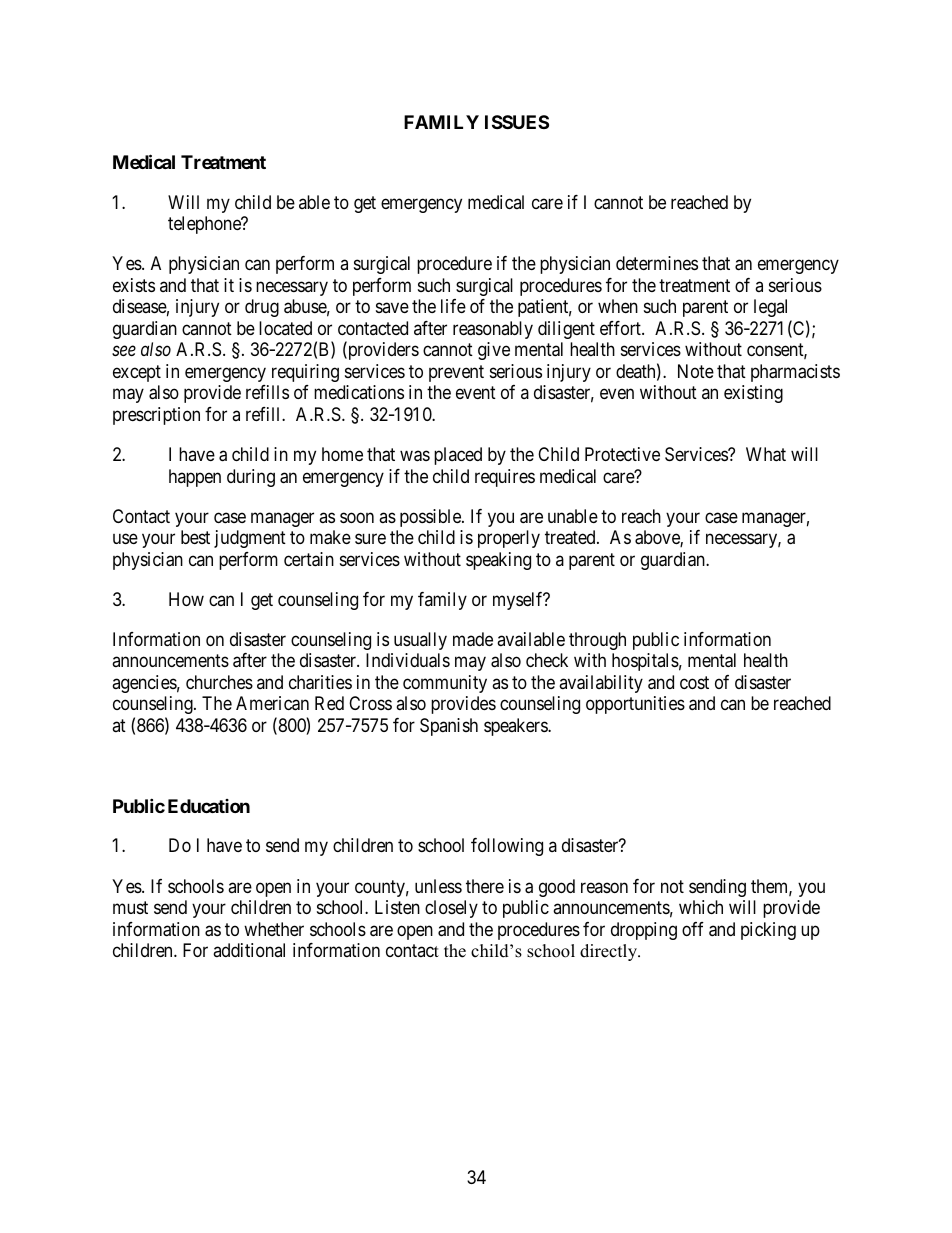 Image resolution: width=952 pixels, height=1233 pixels. What do you see at coordinates (449, 727) in the screenshot?
I see `Spanish` at bounding box center [449, 727].
